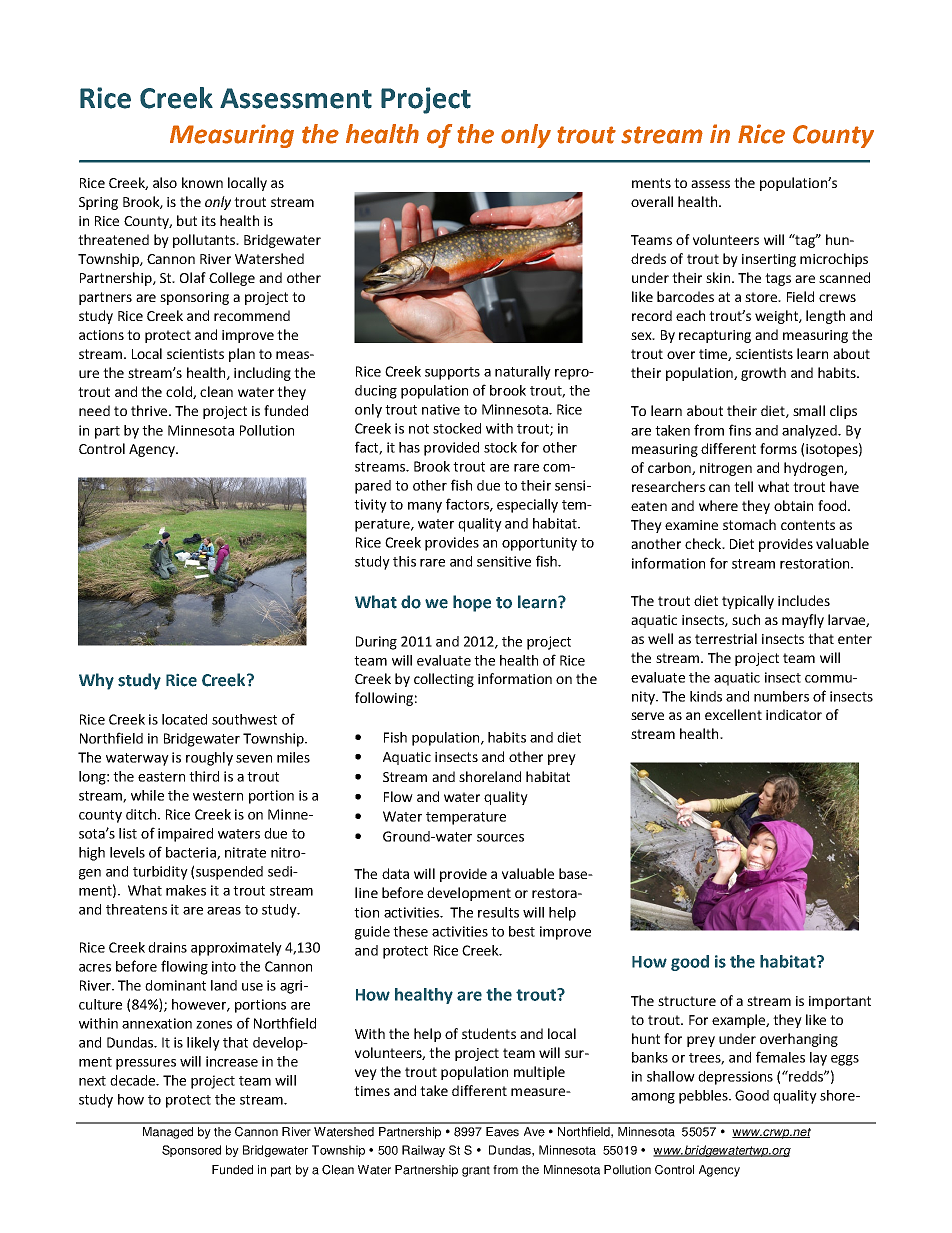 The width and height of the image is (952, 1233). Describe the element at coordinates (778, 448) in the image. I see `forms` at that location.
